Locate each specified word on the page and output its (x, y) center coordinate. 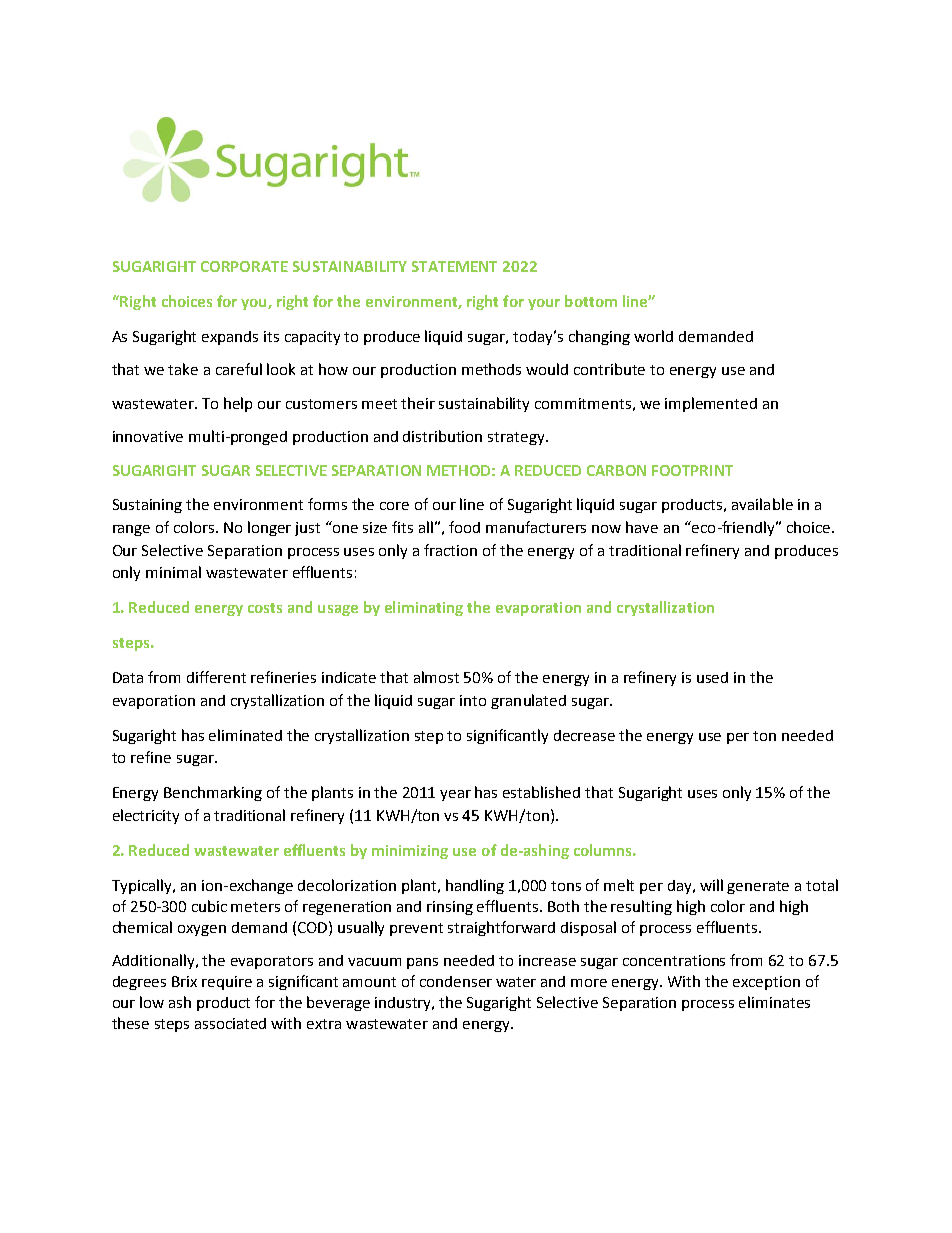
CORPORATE (244, 266)
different (216, 677)
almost (436, 677)
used (712, 677)
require (227, 983)
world (653, 336)
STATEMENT (454, 266)
